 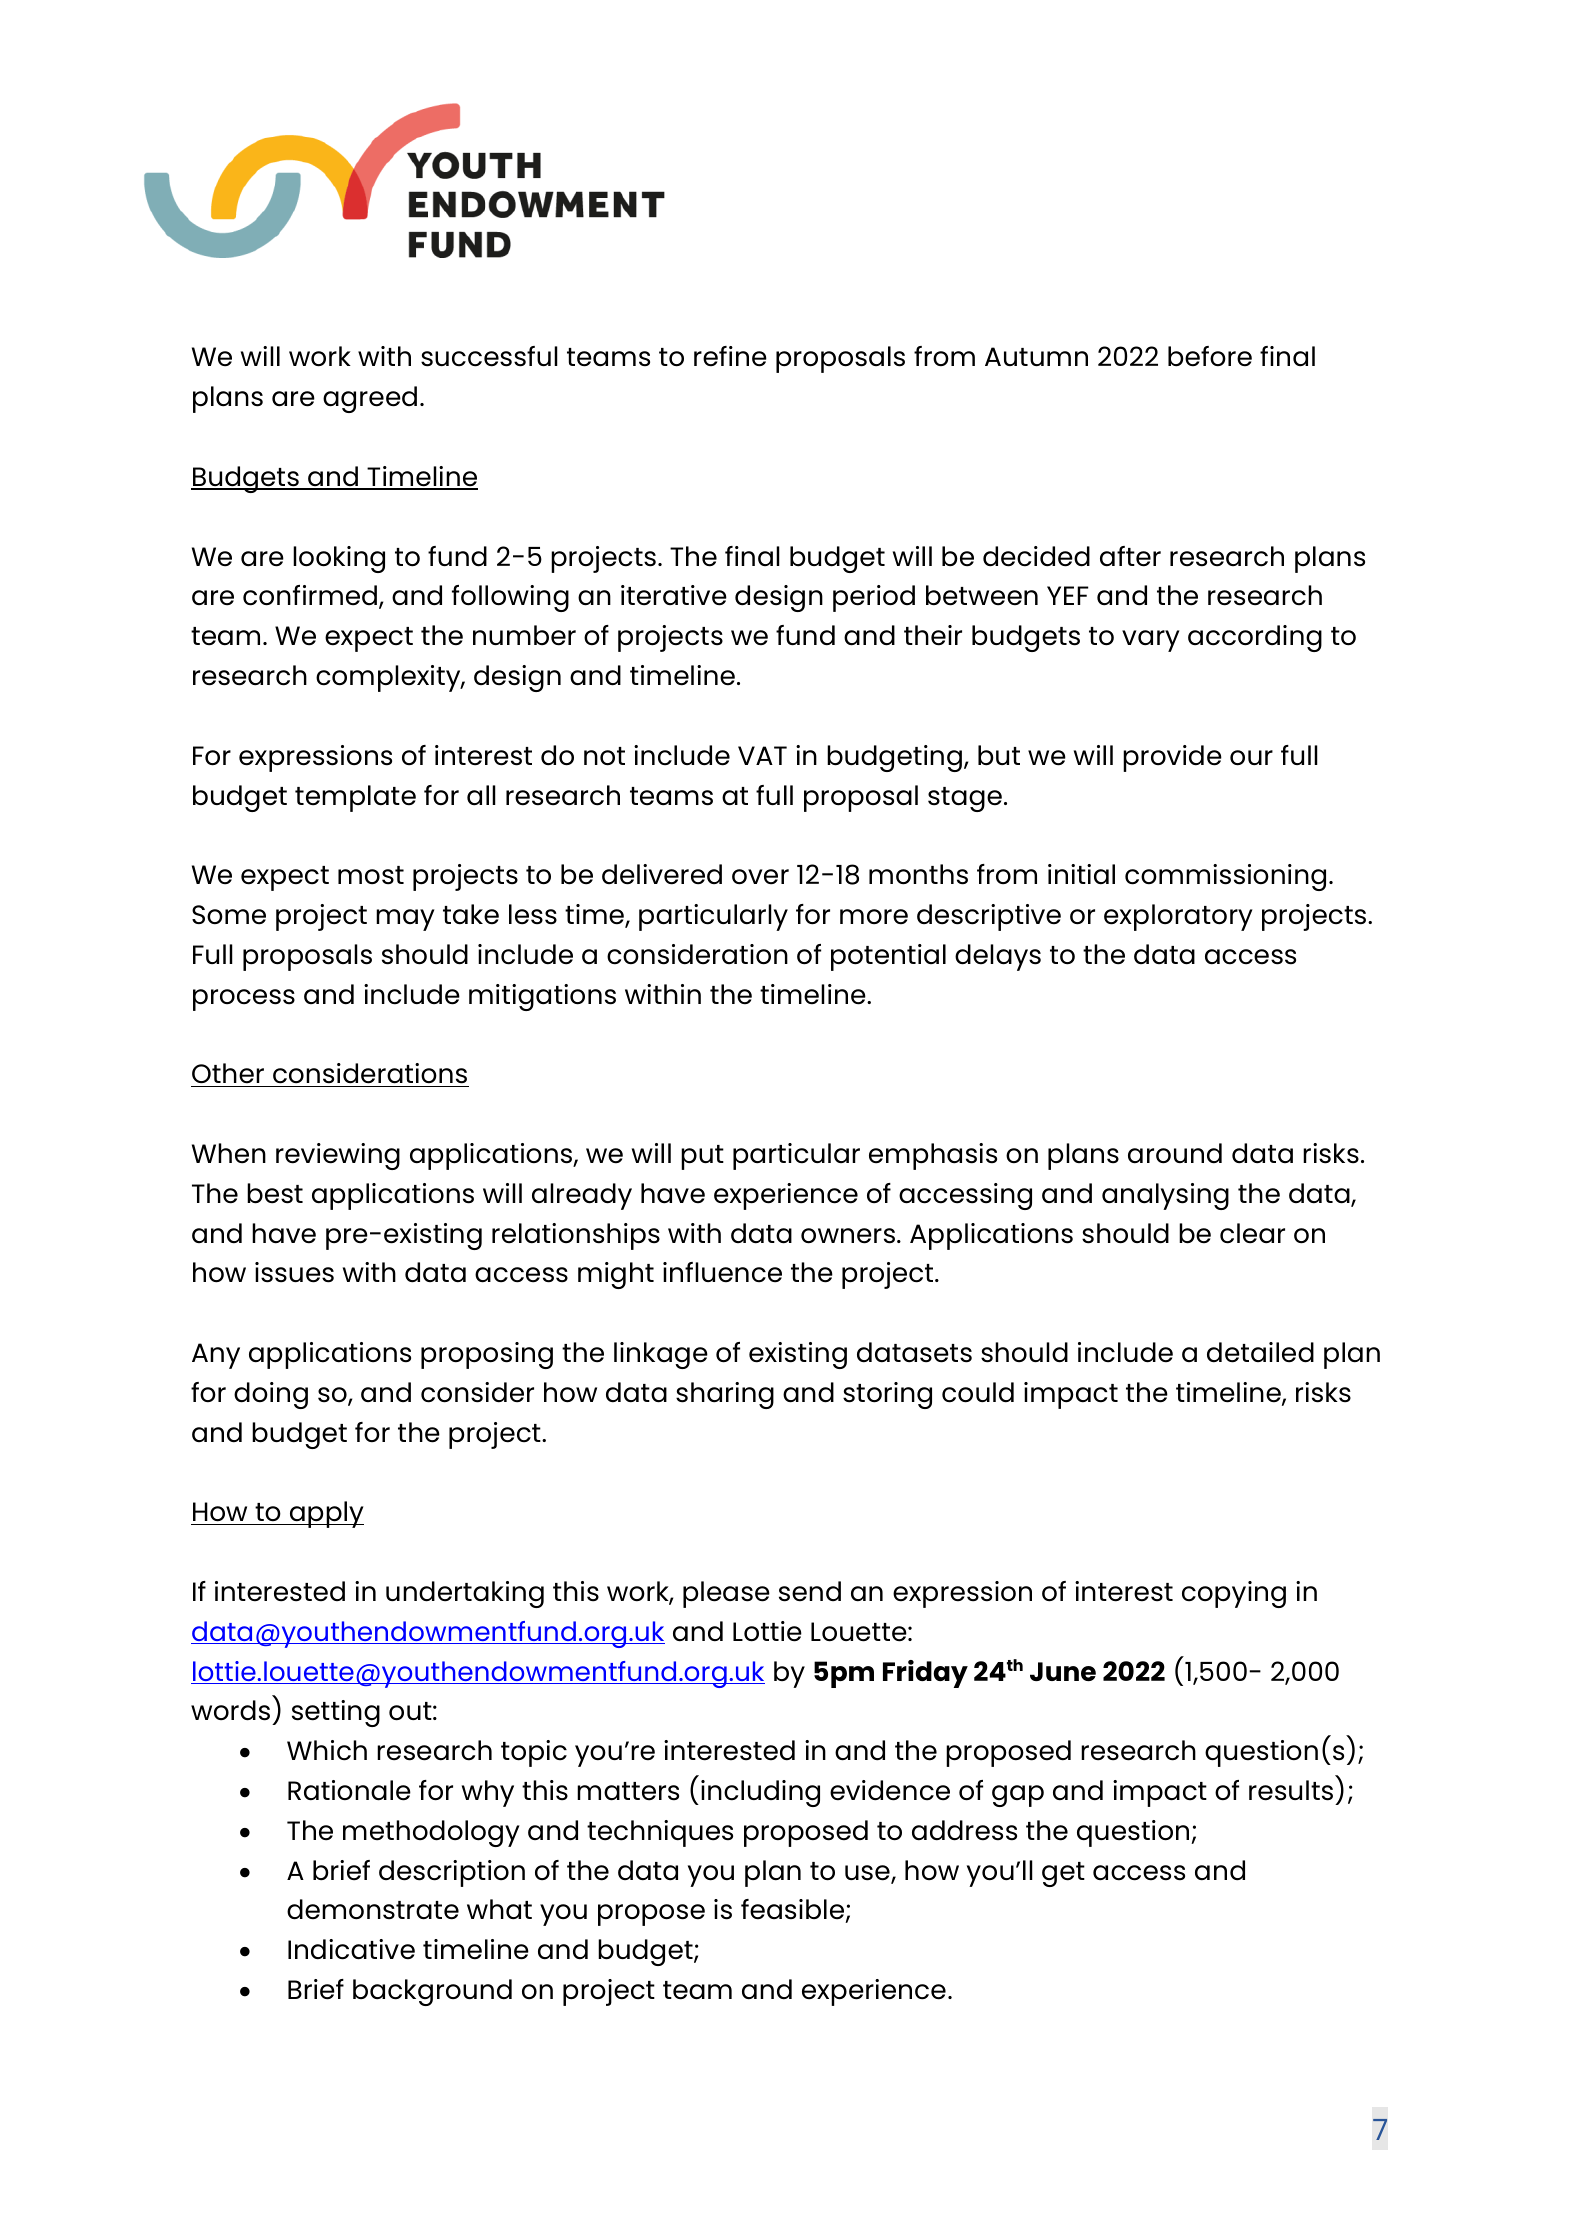 I want to click on influence, so click(x=722, y=1272).
